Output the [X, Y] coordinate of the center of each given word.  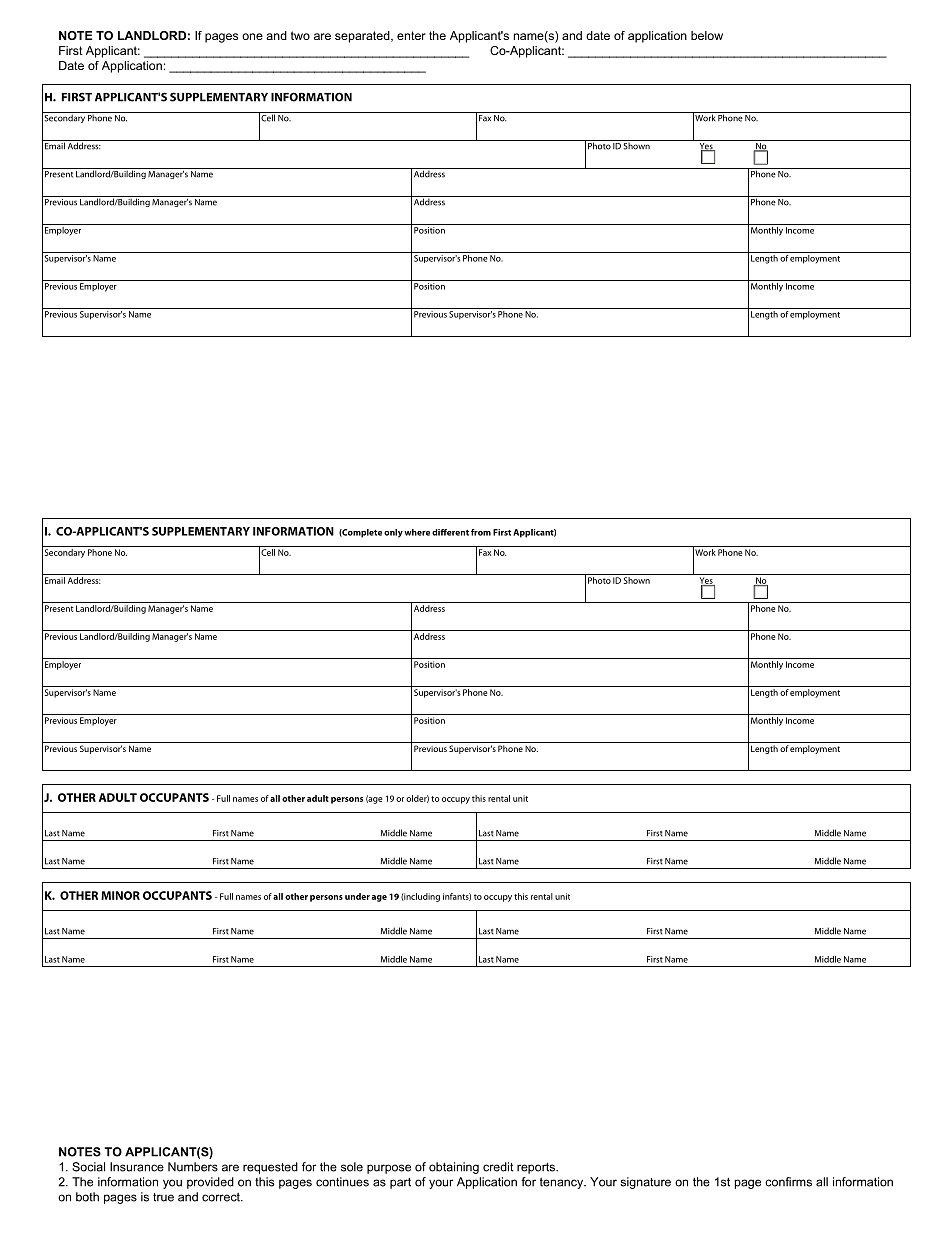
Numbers [193, 1167]
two [300, 35]
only [393, 533]
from [481, 532]
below [707, 35]
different [450, 532]
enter [411, 35]
